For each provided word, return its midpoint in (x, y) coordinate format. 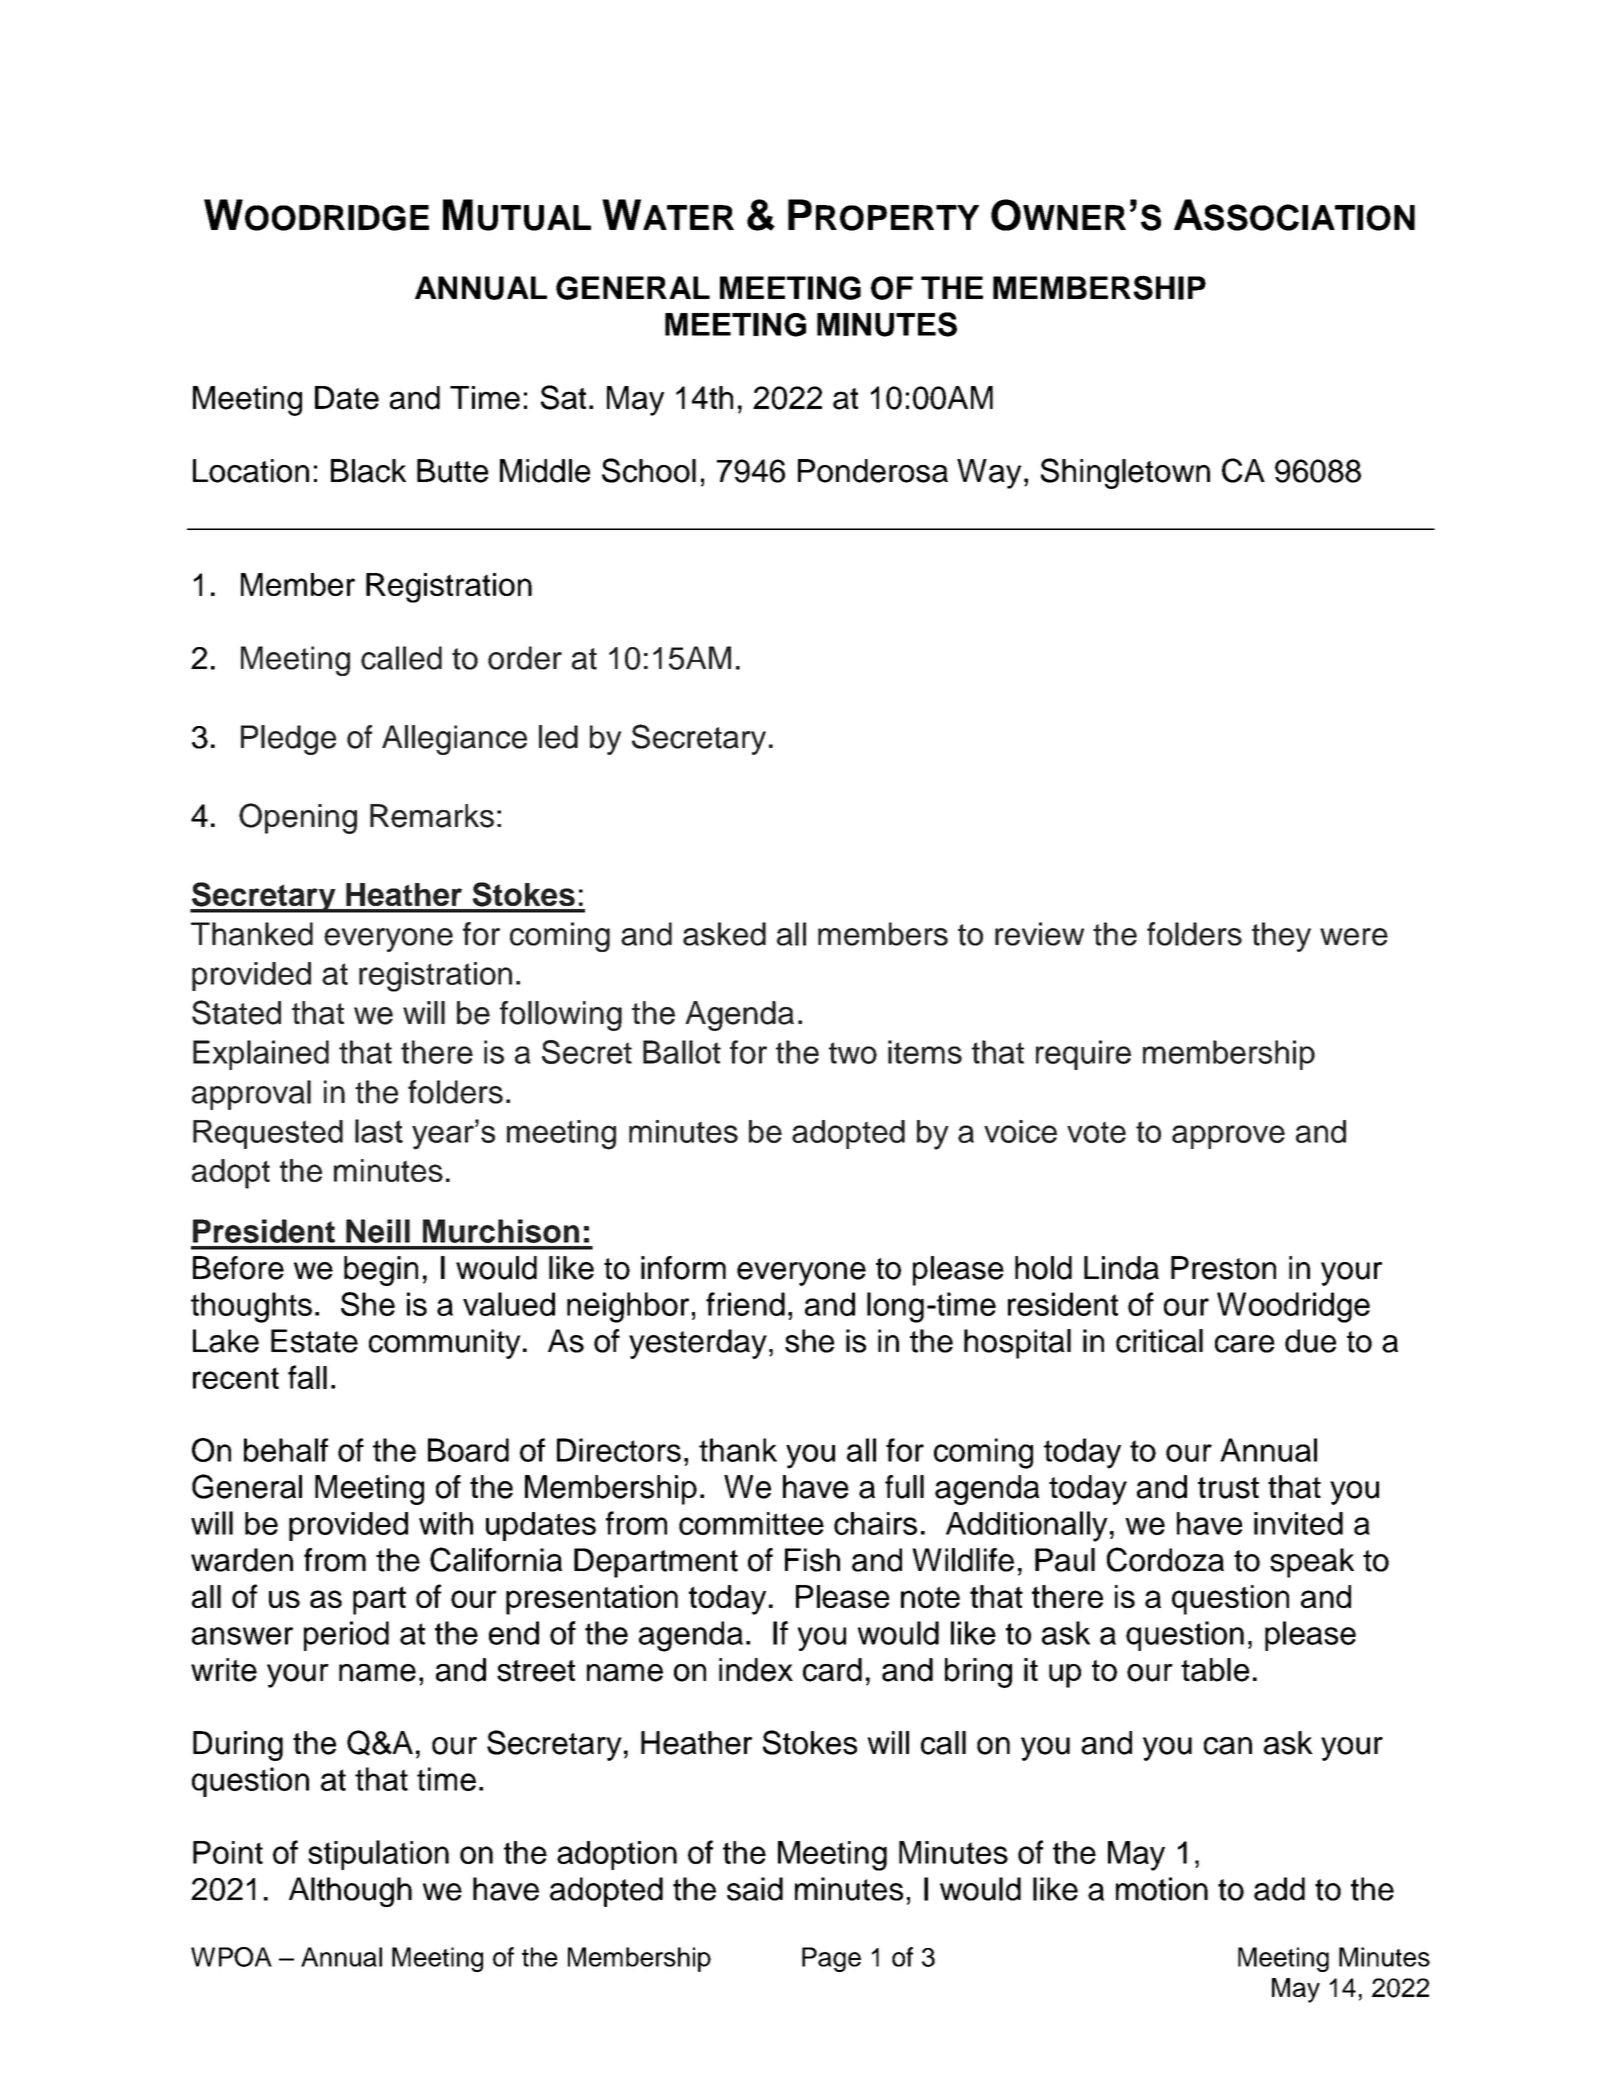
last (379, 1131)
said (755, 1889)
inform (683, 1268)
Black (368, 471)
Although (350, 1892)
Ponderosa (873, 471)
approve (1228, 1137)
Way (989, 474)
